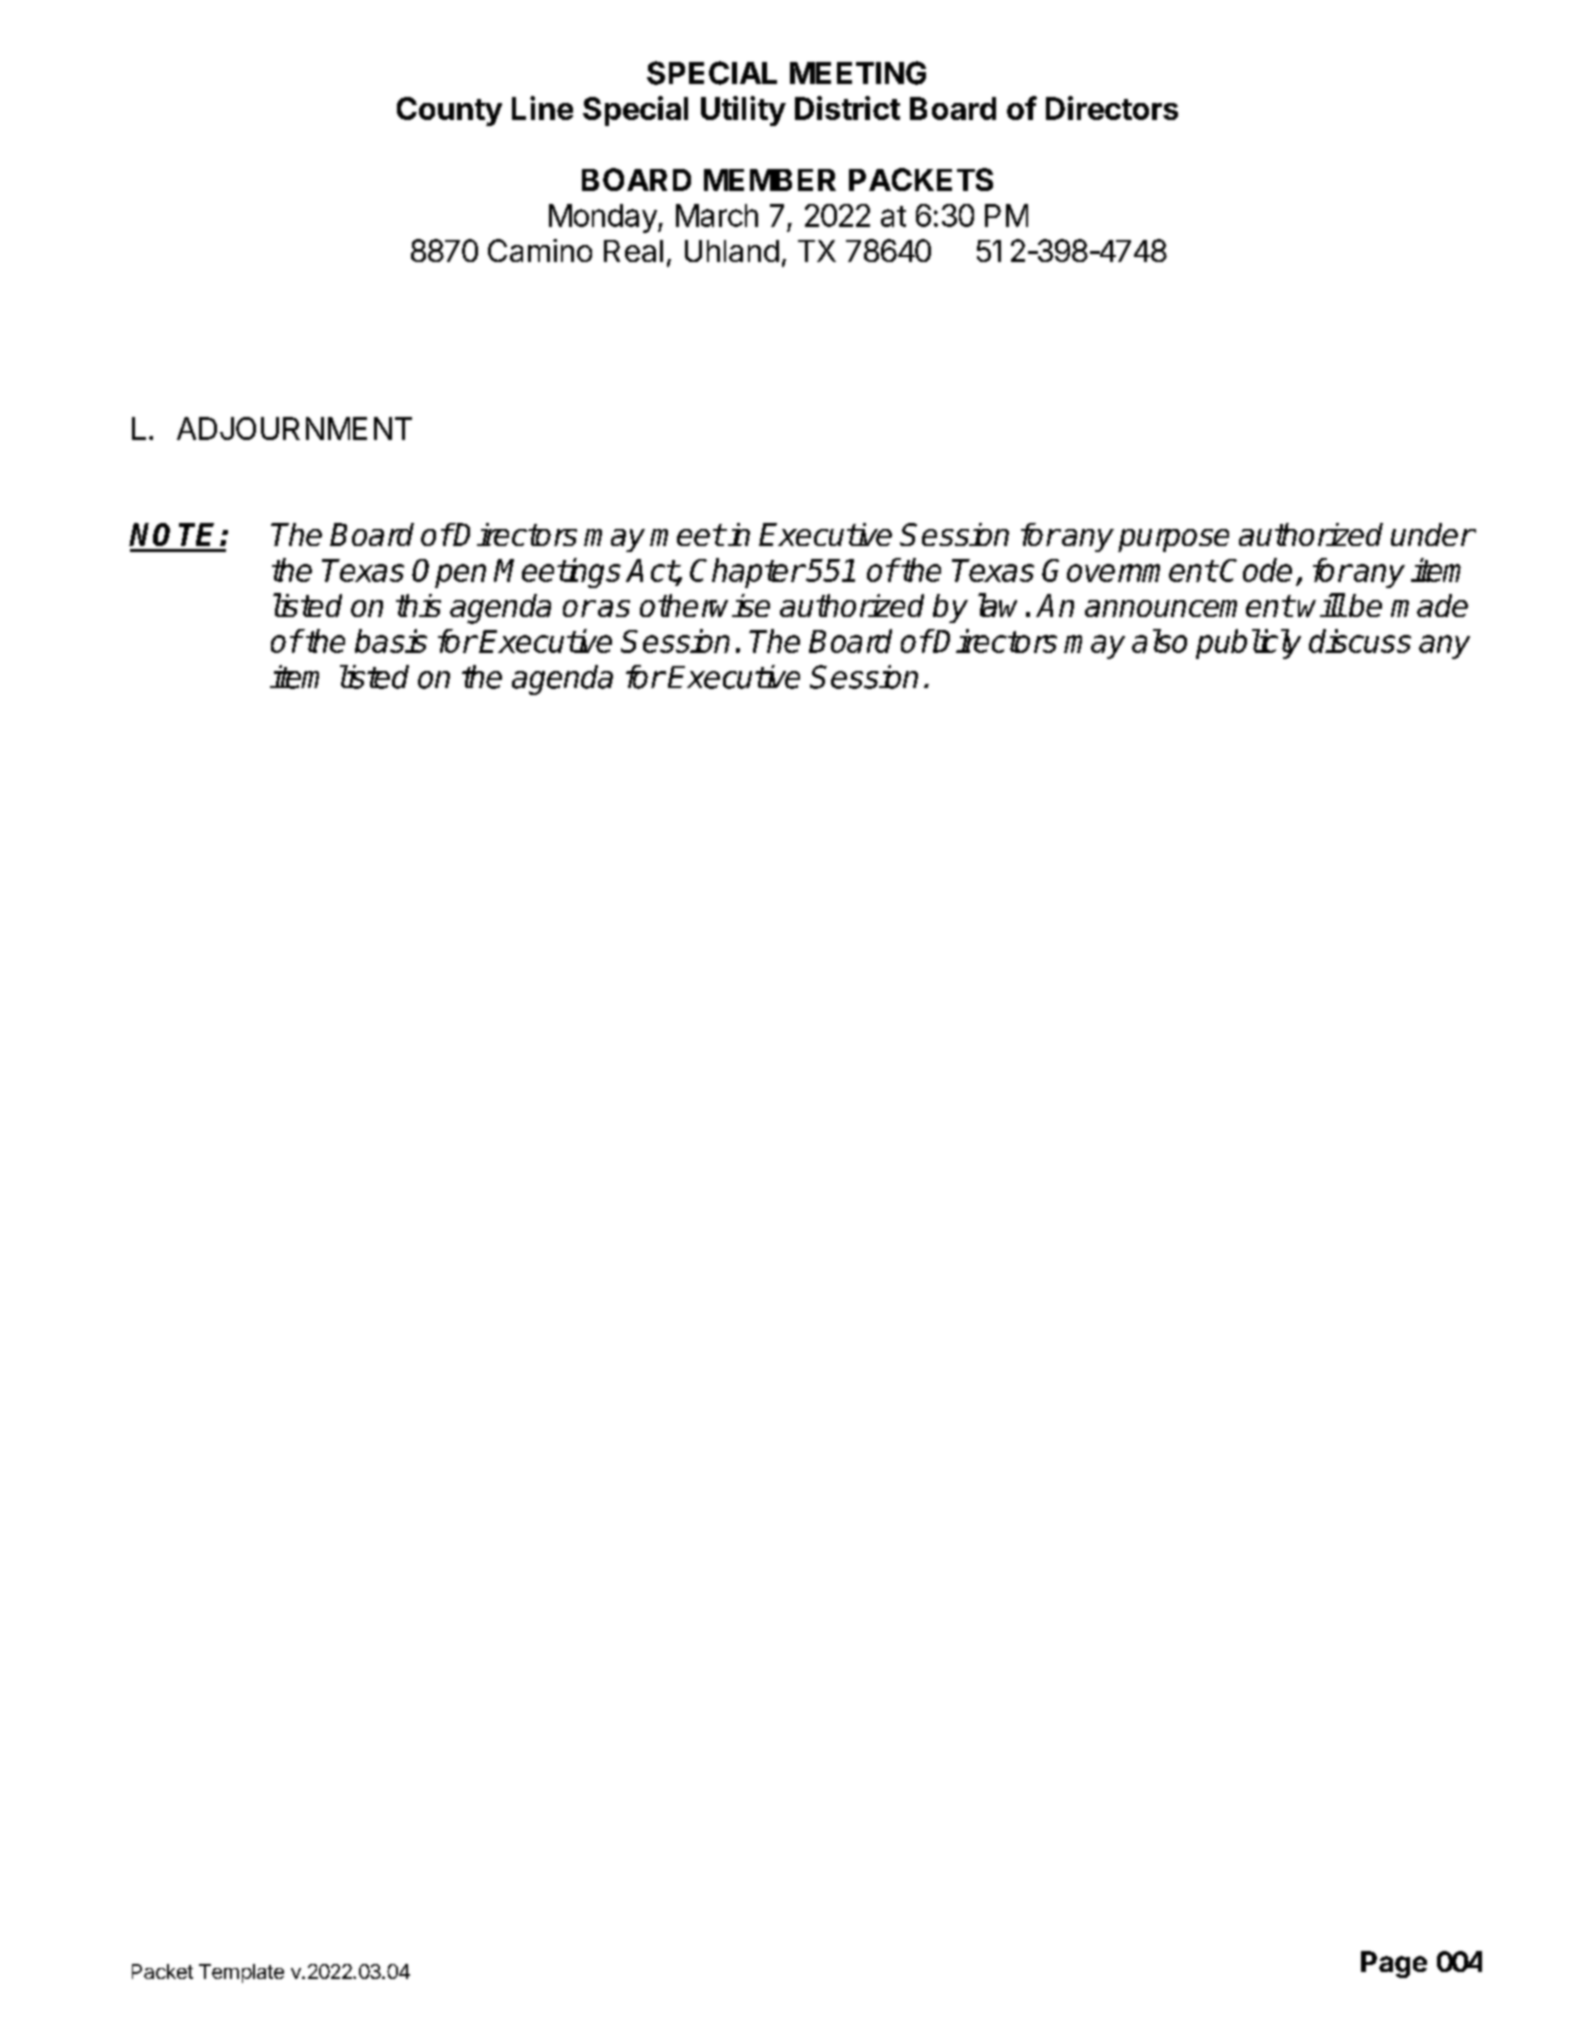  Describe the element at coordinates (1256, 570) in the screenshot. I see `Code` at that location.
